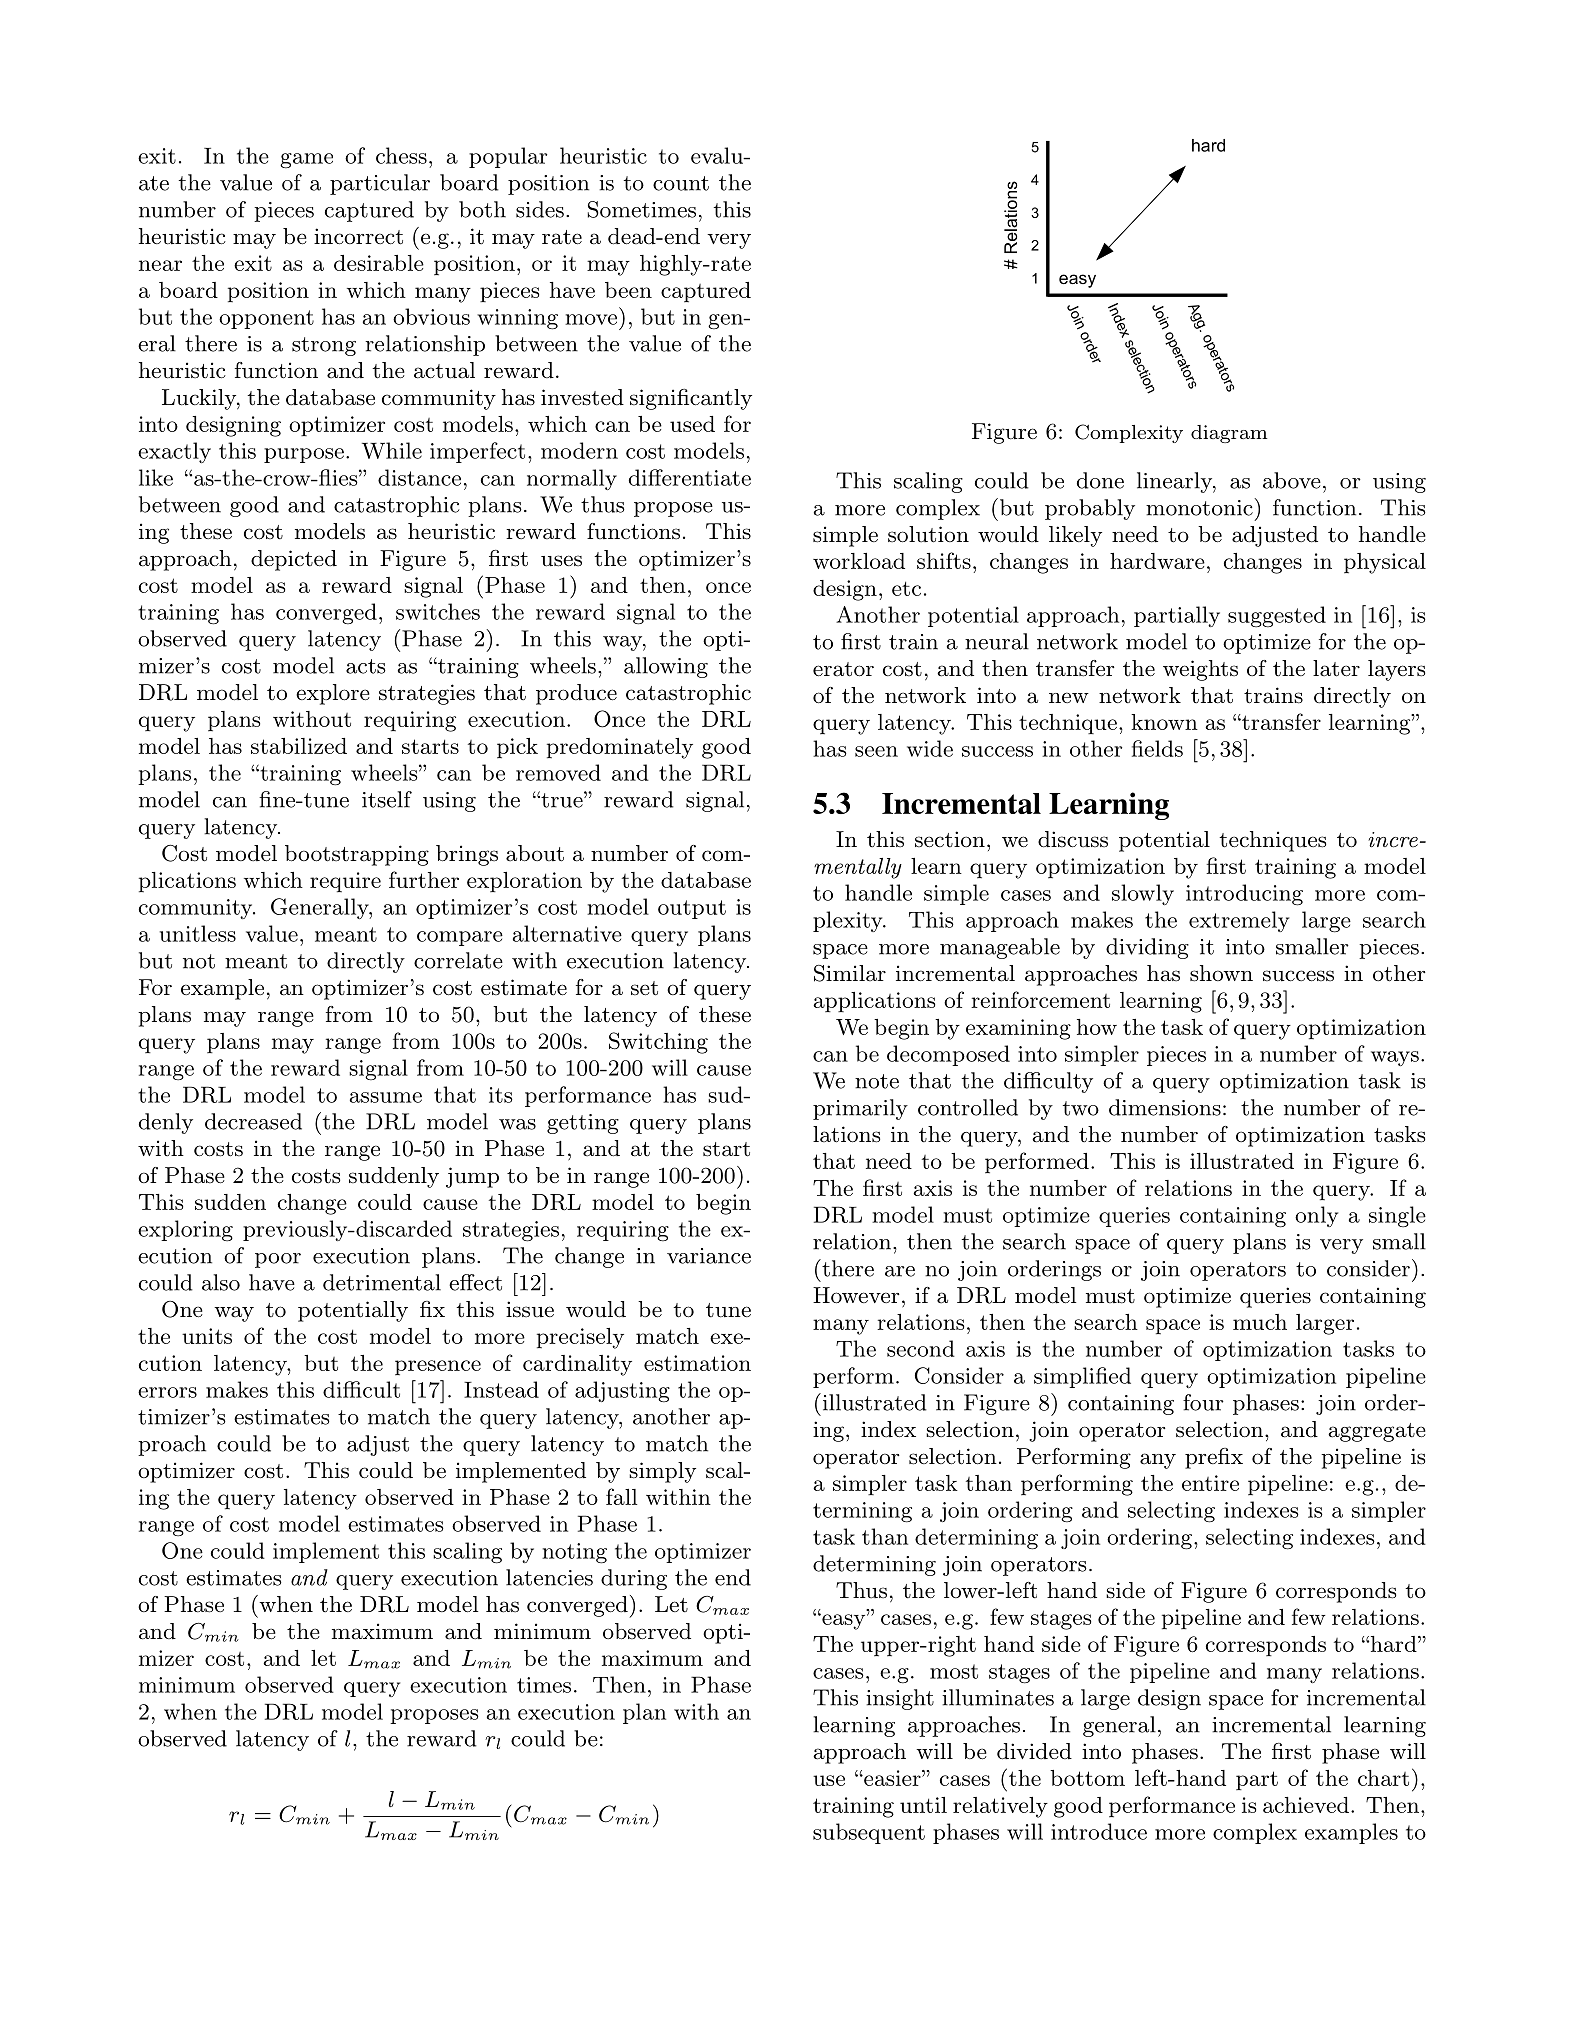  I want to click on suggested, so click(1277, 617).
